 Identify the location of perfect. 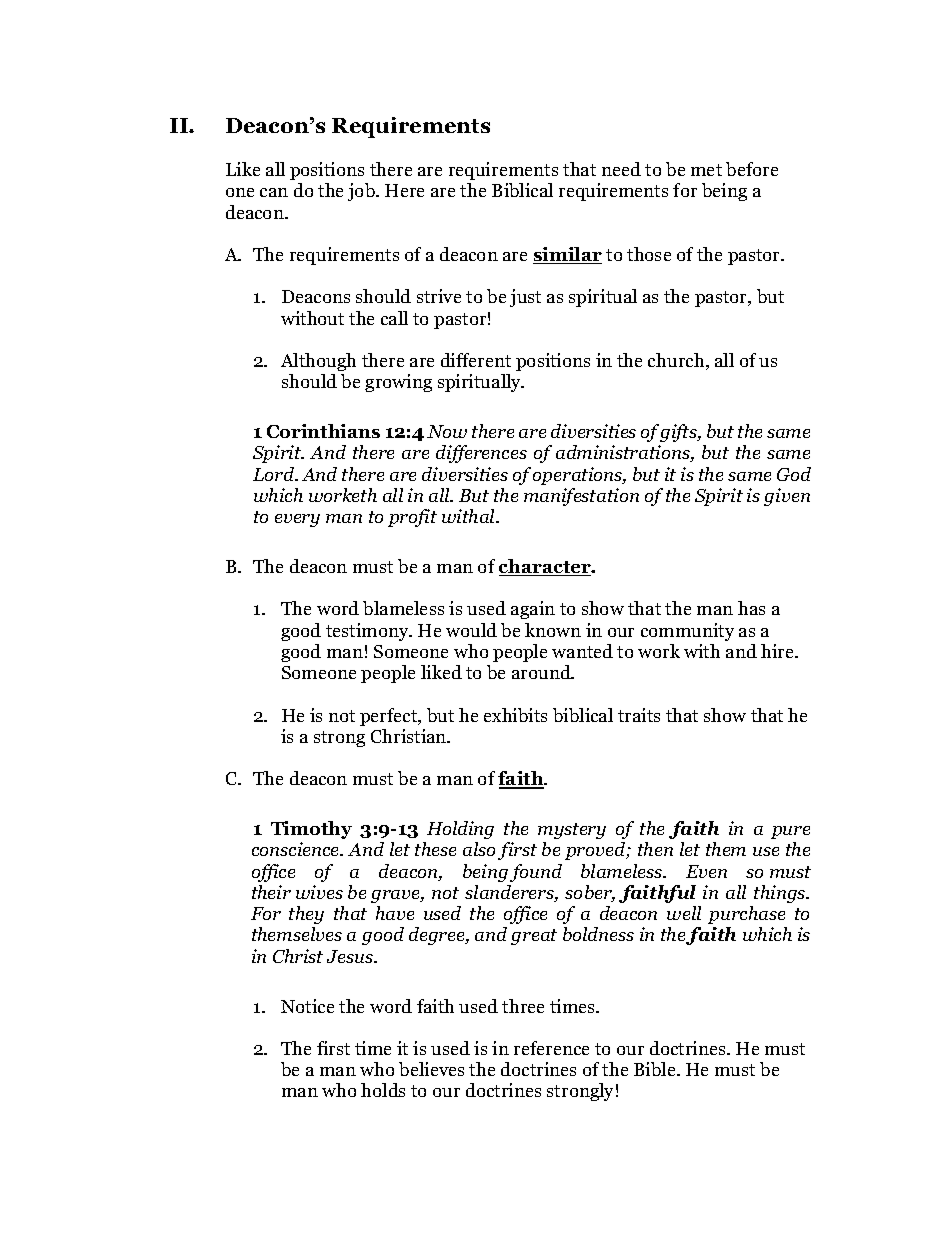
(390, 717).
